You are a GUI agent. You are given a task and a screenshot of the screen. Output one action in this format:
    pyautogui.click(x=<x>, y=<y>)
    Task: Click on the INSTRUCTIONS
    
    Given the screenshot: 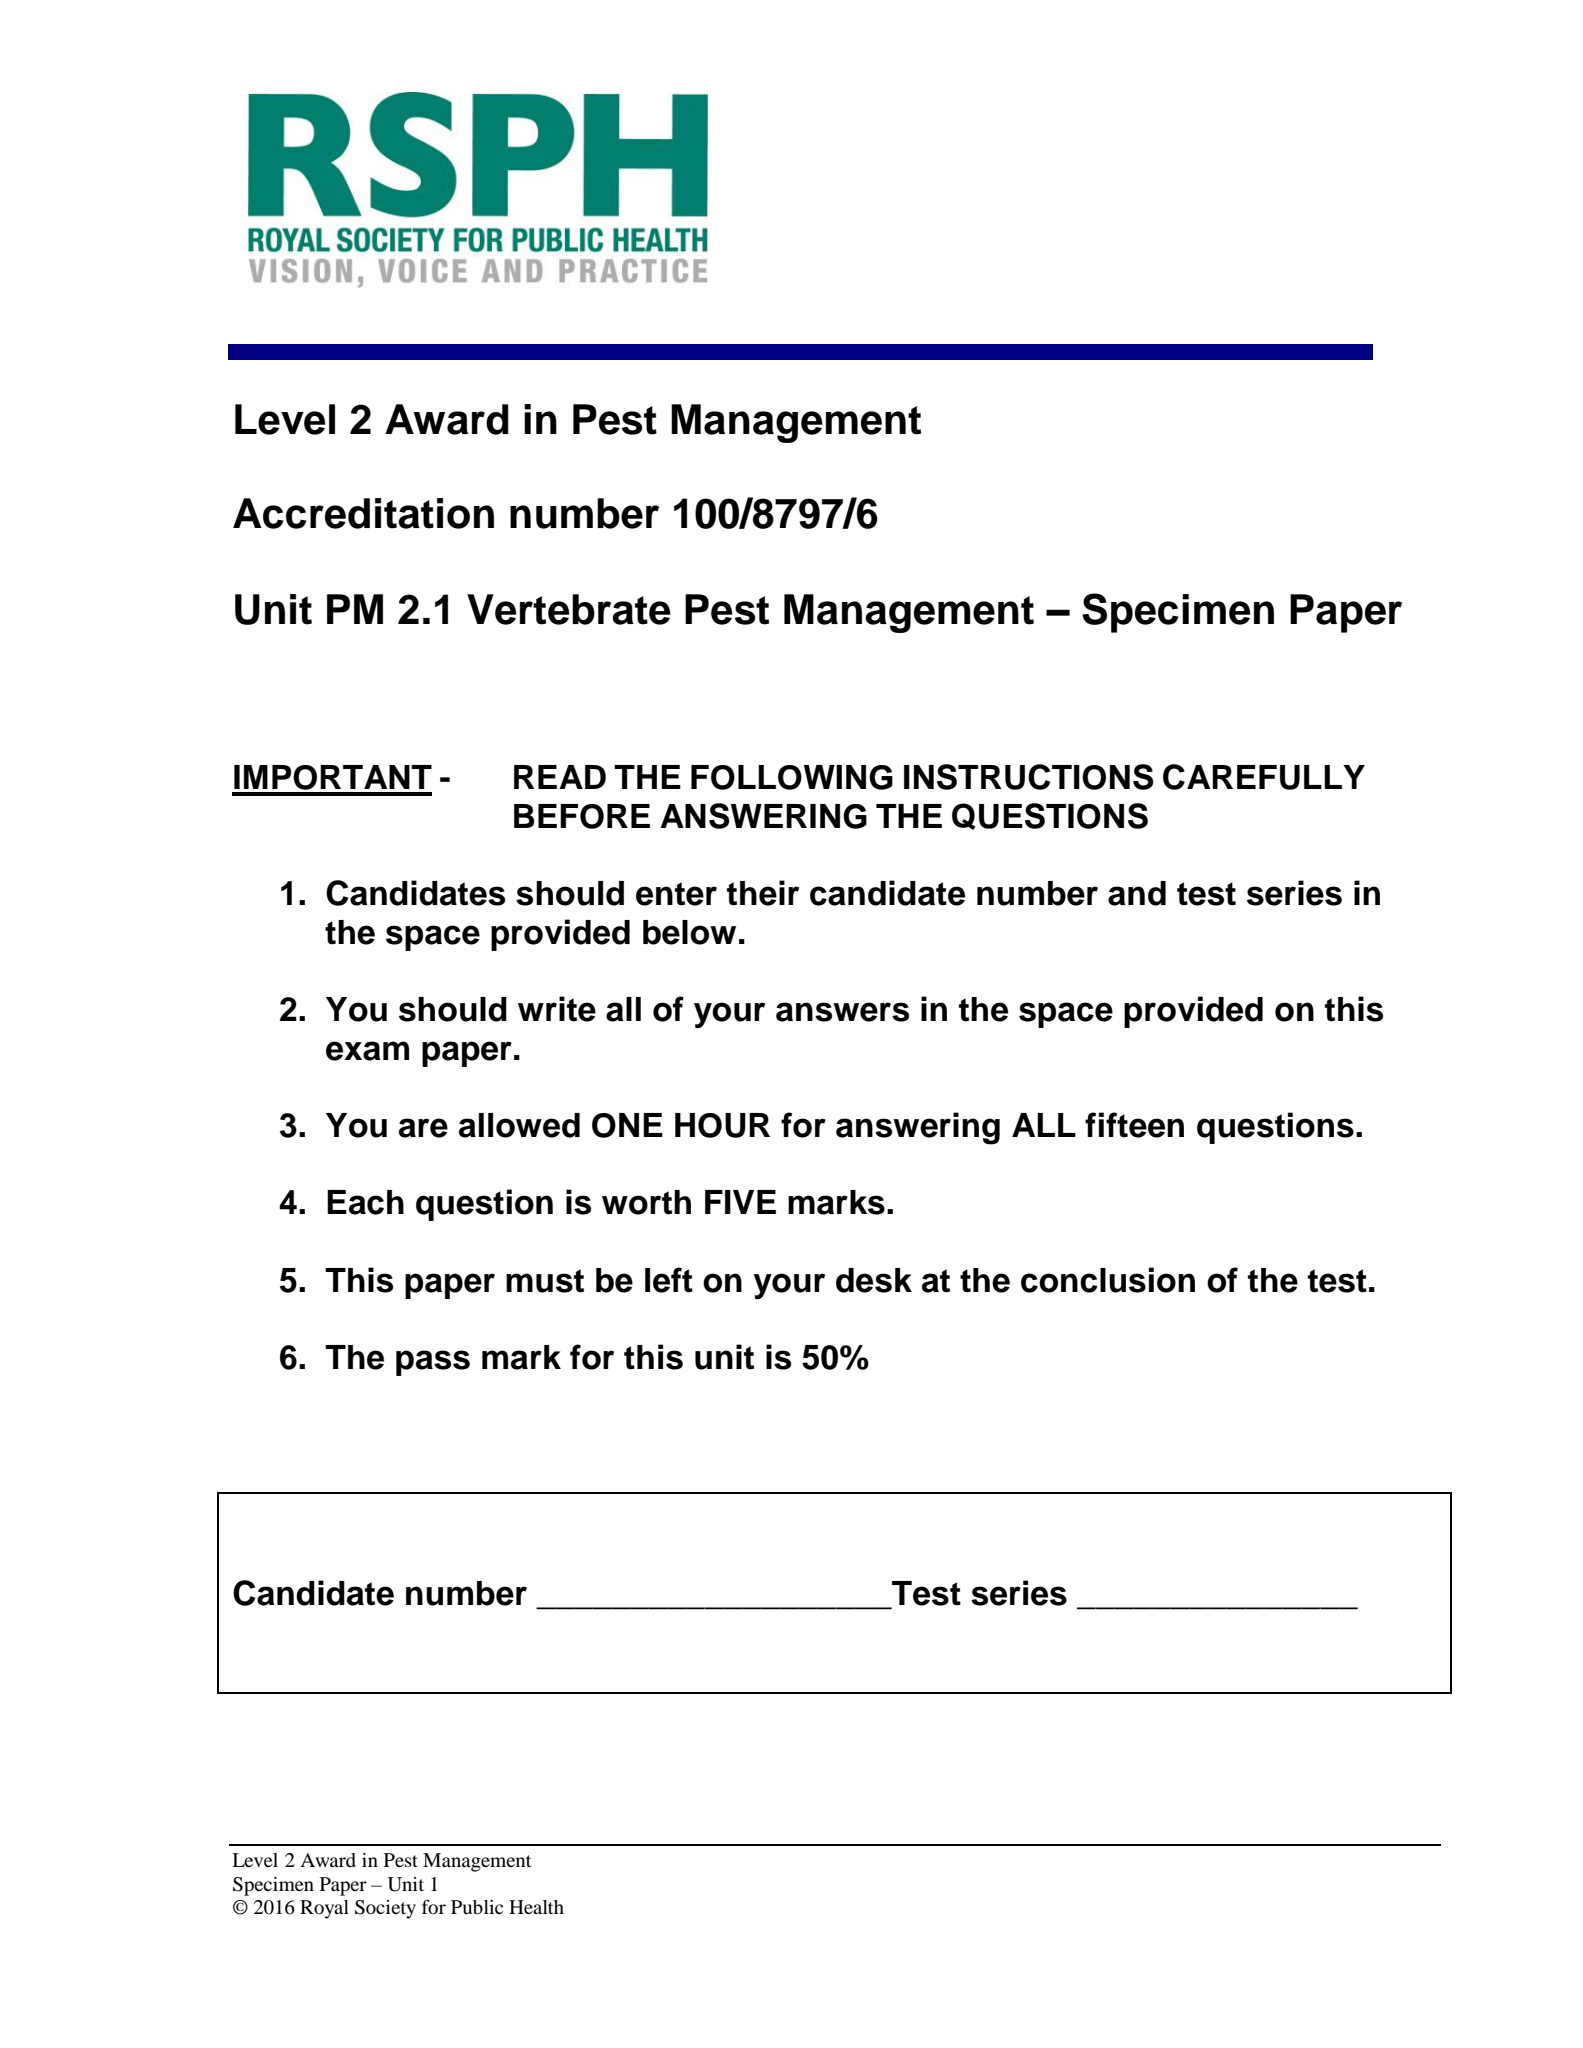 What is the action you would take?
    pyautogui.click(x=1028, y=777)
